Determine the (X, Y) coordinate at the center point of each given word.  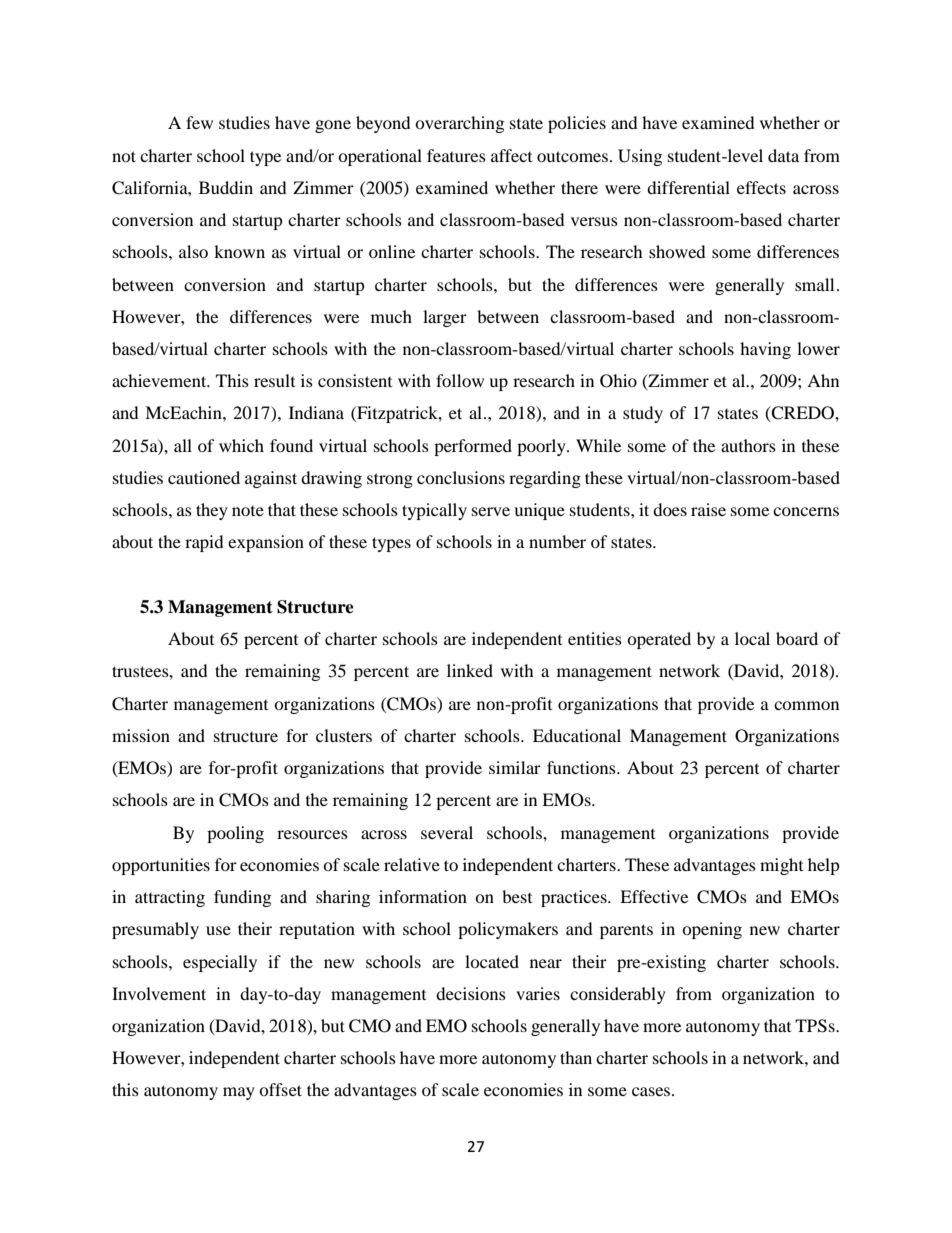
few (199, 122)
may (239, 1093)
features (456, 155)
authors (748, 445)
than (576, 1057)
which (241, 445)
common (806, 705)
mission (141, 735)
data (783, 155)
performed (473, 447)
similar (515, 767)
